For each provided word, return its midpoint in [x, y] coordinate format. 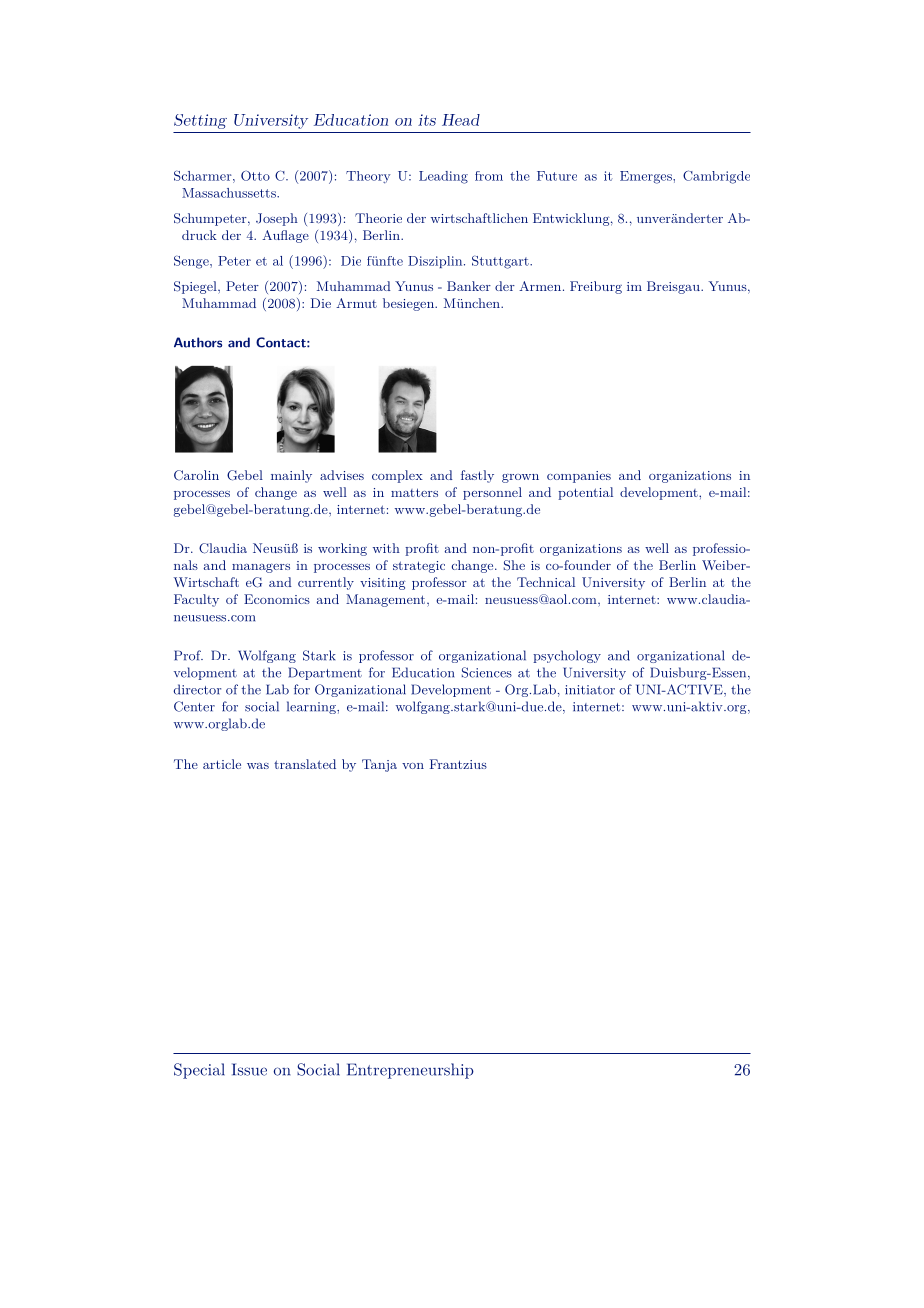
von [413, 766]
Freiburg [596, 287]
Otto [255, 175]
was [258, 766]
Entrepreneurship [410, 1071]
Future [557, 176]
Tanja [379, 765]
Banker [469, 286]
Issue [249, 1069]
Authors [198, 342]
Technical [546, 582]
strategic [419, 567]
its [427, 120]
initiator [590, 690]
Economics [277, 599]
